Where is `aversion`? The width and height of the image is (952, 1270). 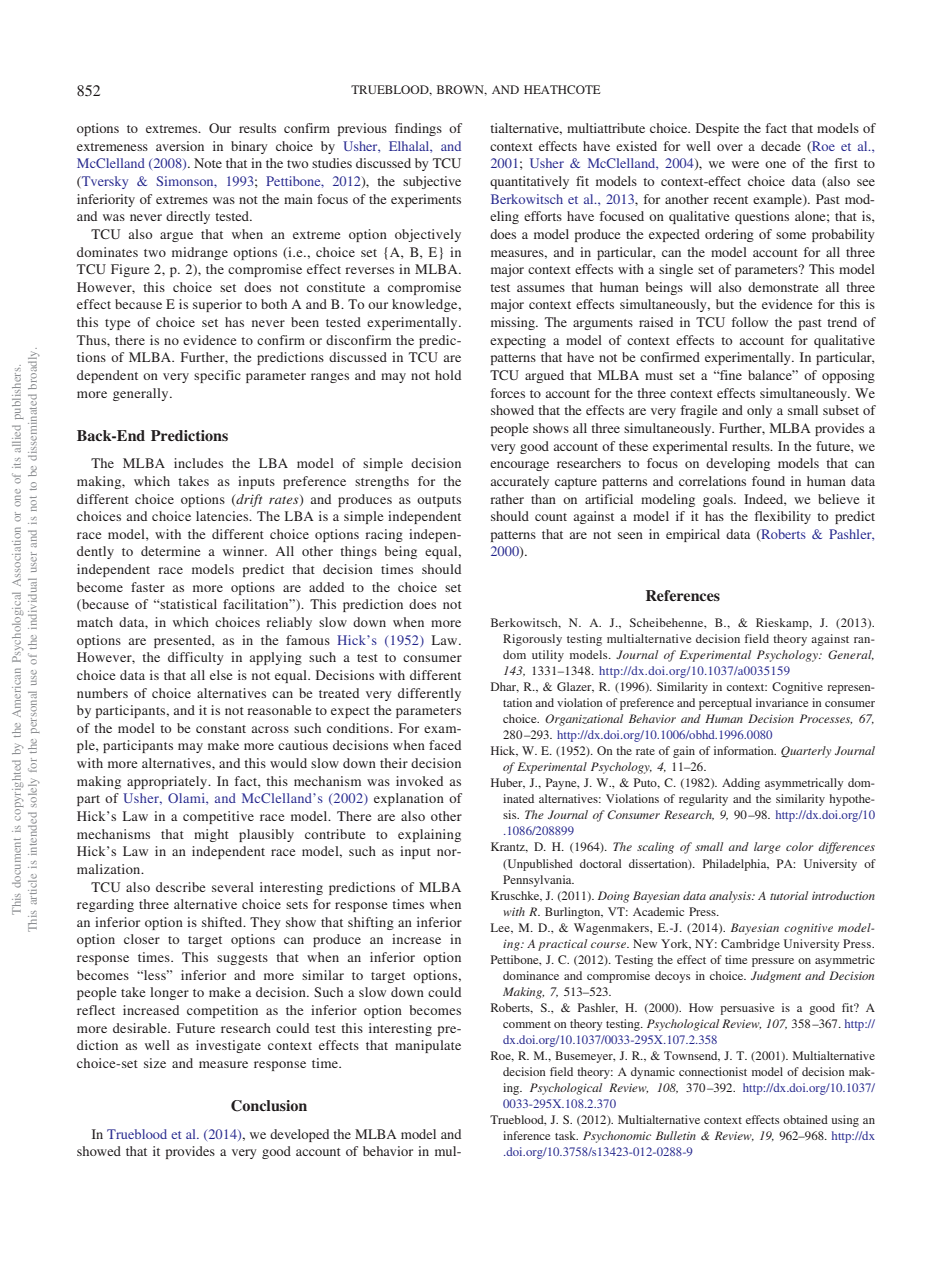 aversion is located at coordinates (180, 146).
